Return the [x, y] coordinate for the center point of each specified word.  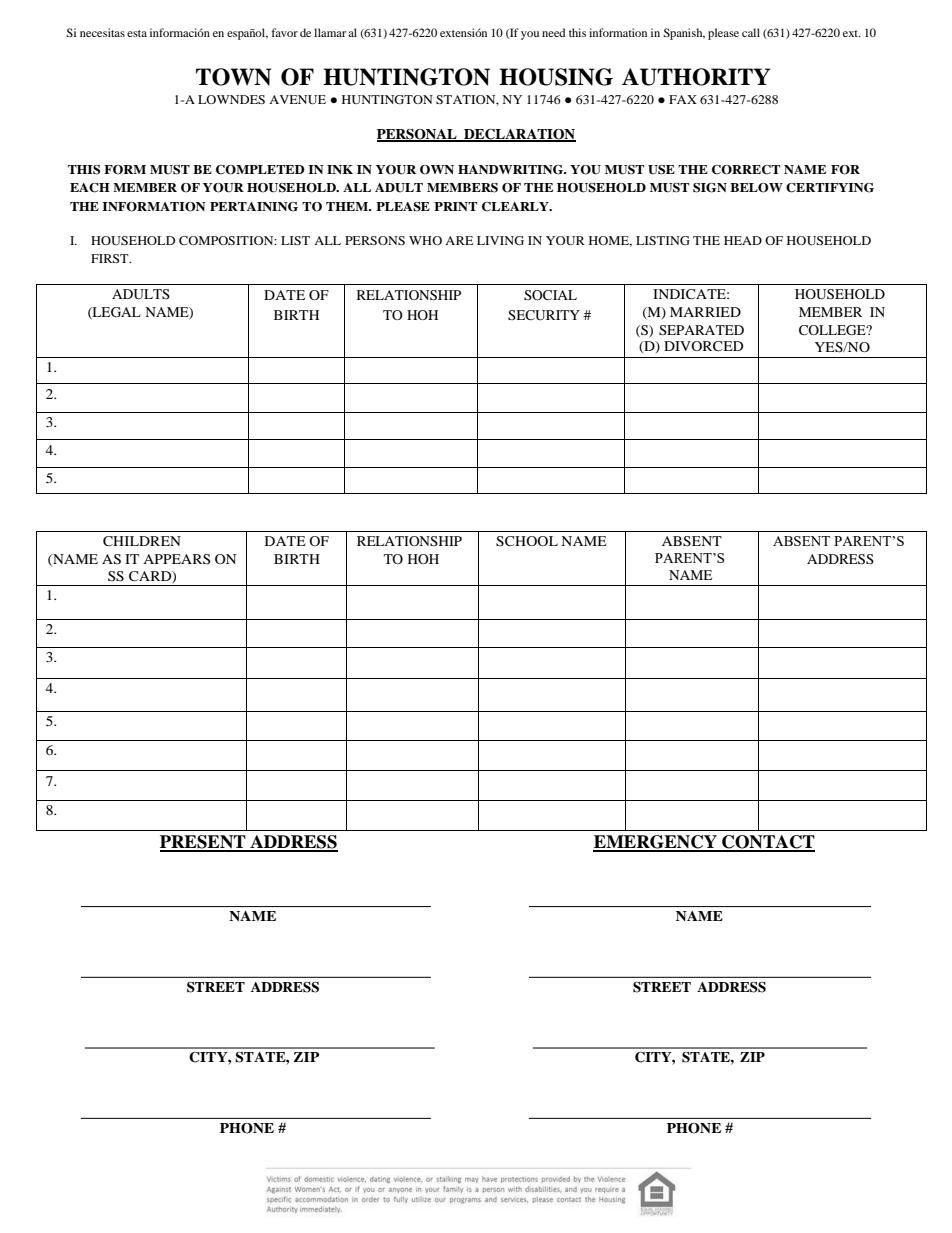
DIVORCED [703, 346]
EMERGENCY [656, 843]
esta [137, 33]
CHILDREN [142, 541]
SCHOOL [527, 541]
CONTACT [767, 843]
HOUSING [556, 77]
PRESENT [204, 843]
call [751, 32]
